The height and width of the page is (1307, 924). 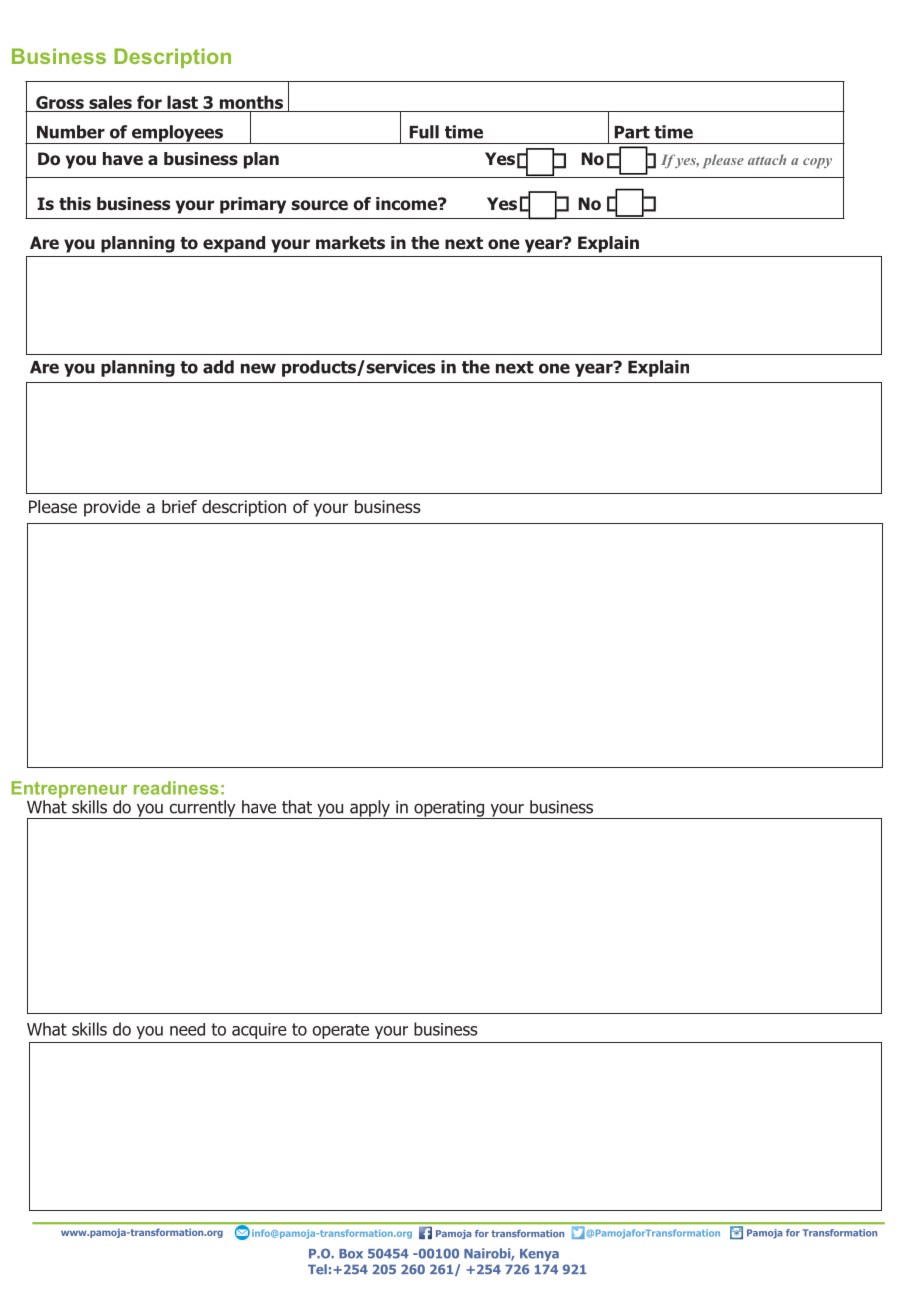 I want to click on need, so click(x=187, y=1029).
